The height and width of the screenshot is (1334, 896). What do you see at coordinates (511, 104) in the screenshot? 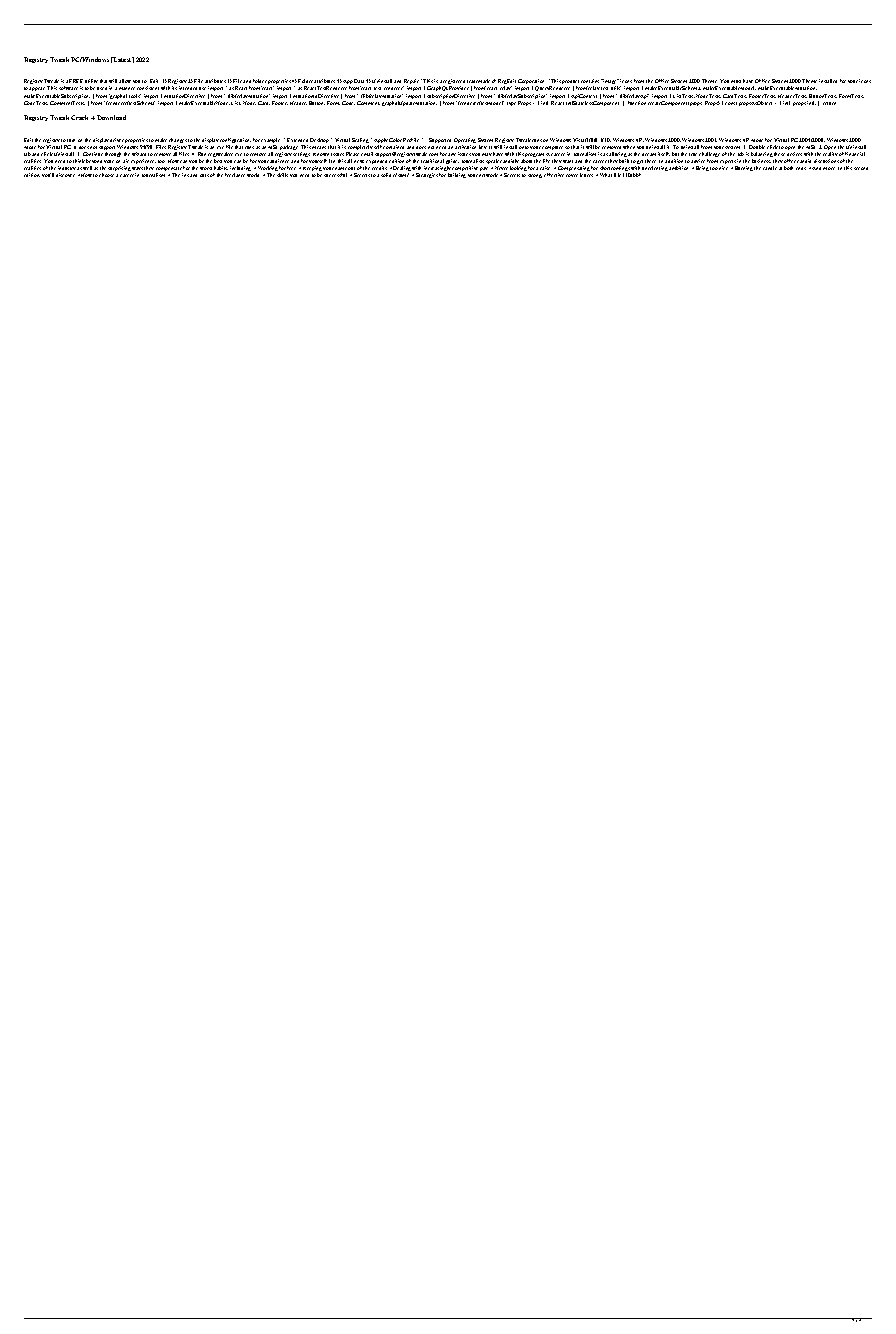
I see `type` at bounding box center [511, 104].
